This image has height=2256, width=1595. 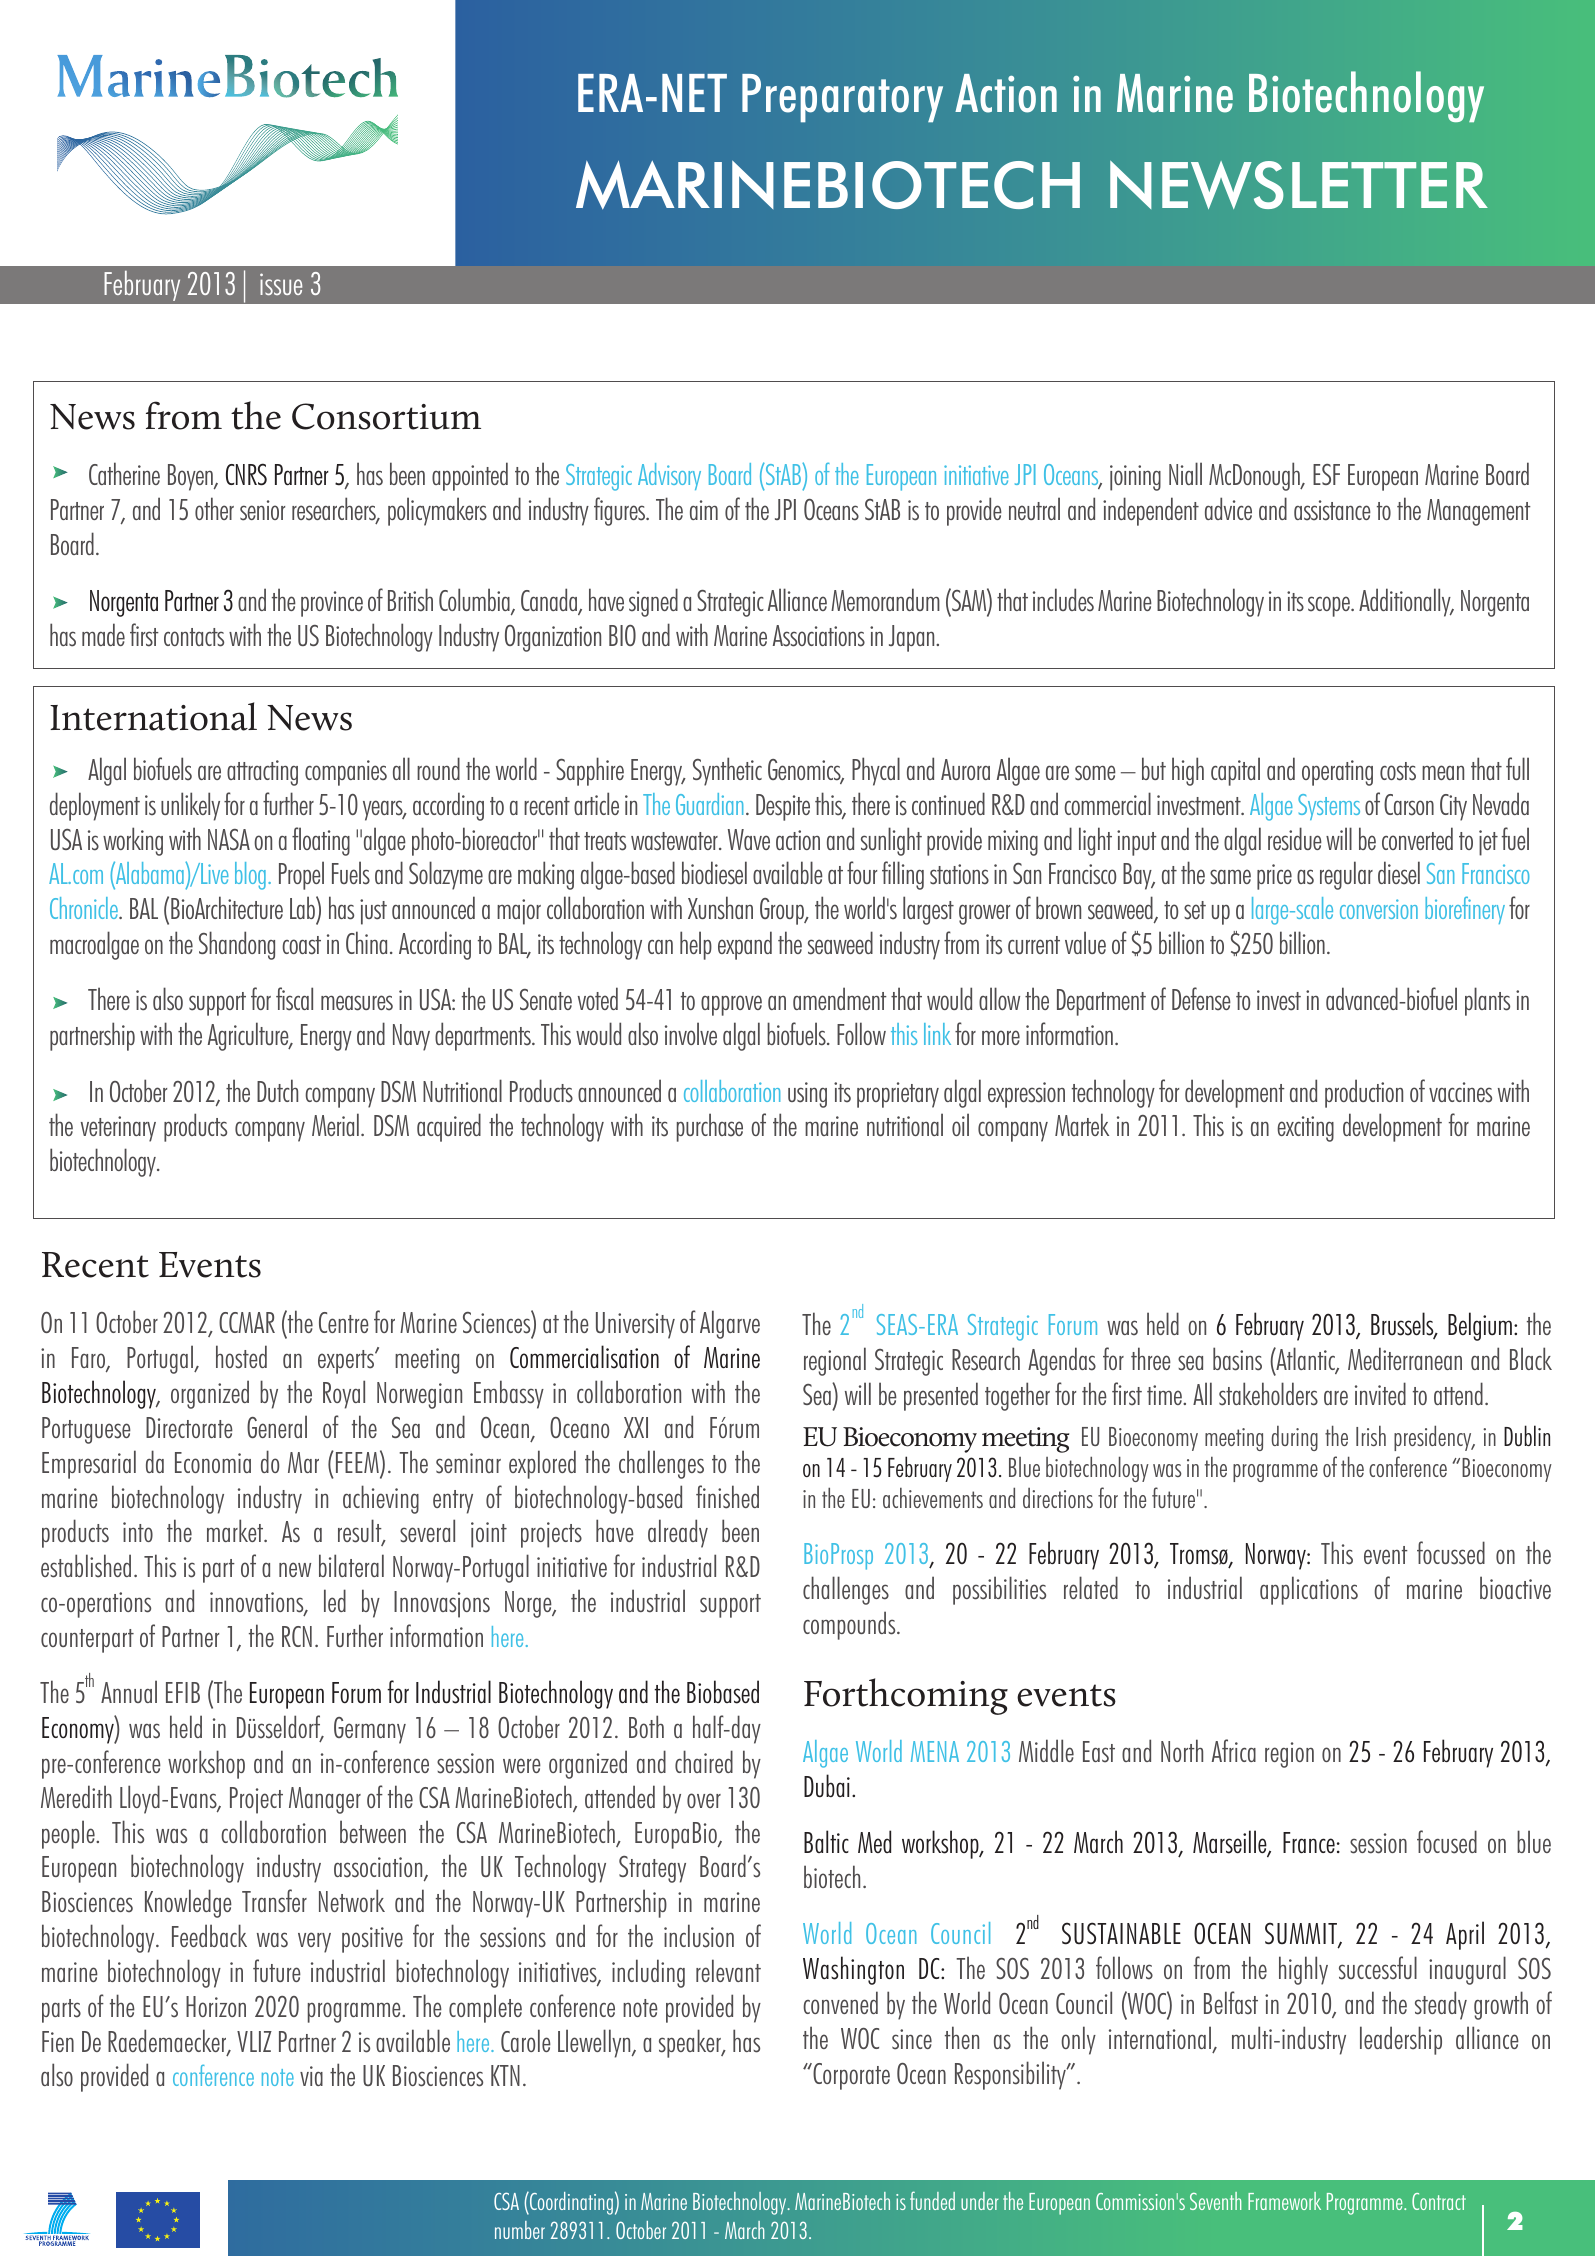 What do you see at coordinates (842, 98) in the image?
I see `Preparatory` at bounding box center [842, 98].
